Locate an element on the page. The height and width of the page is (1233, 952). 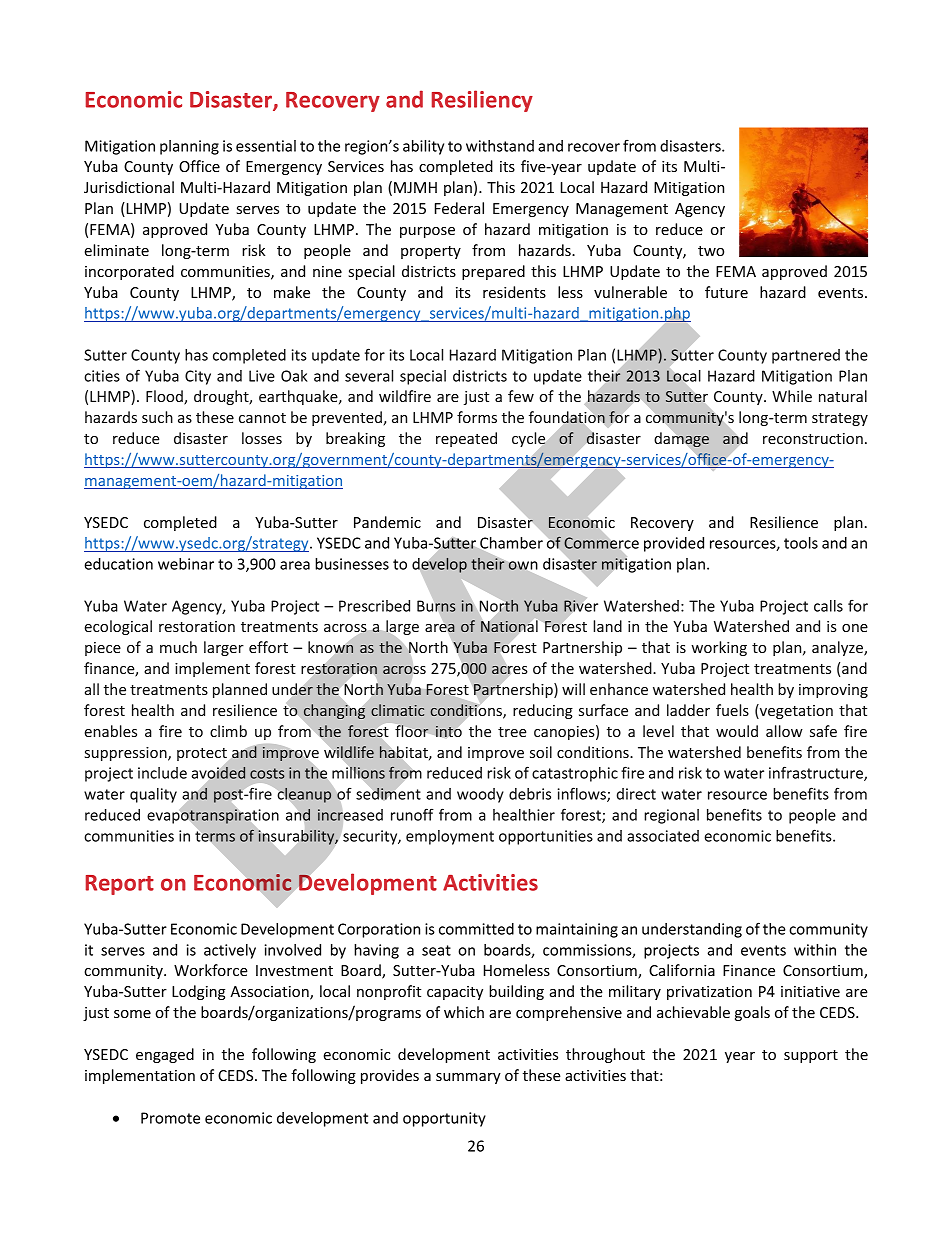
essential is located at coordinates (266, 146).
